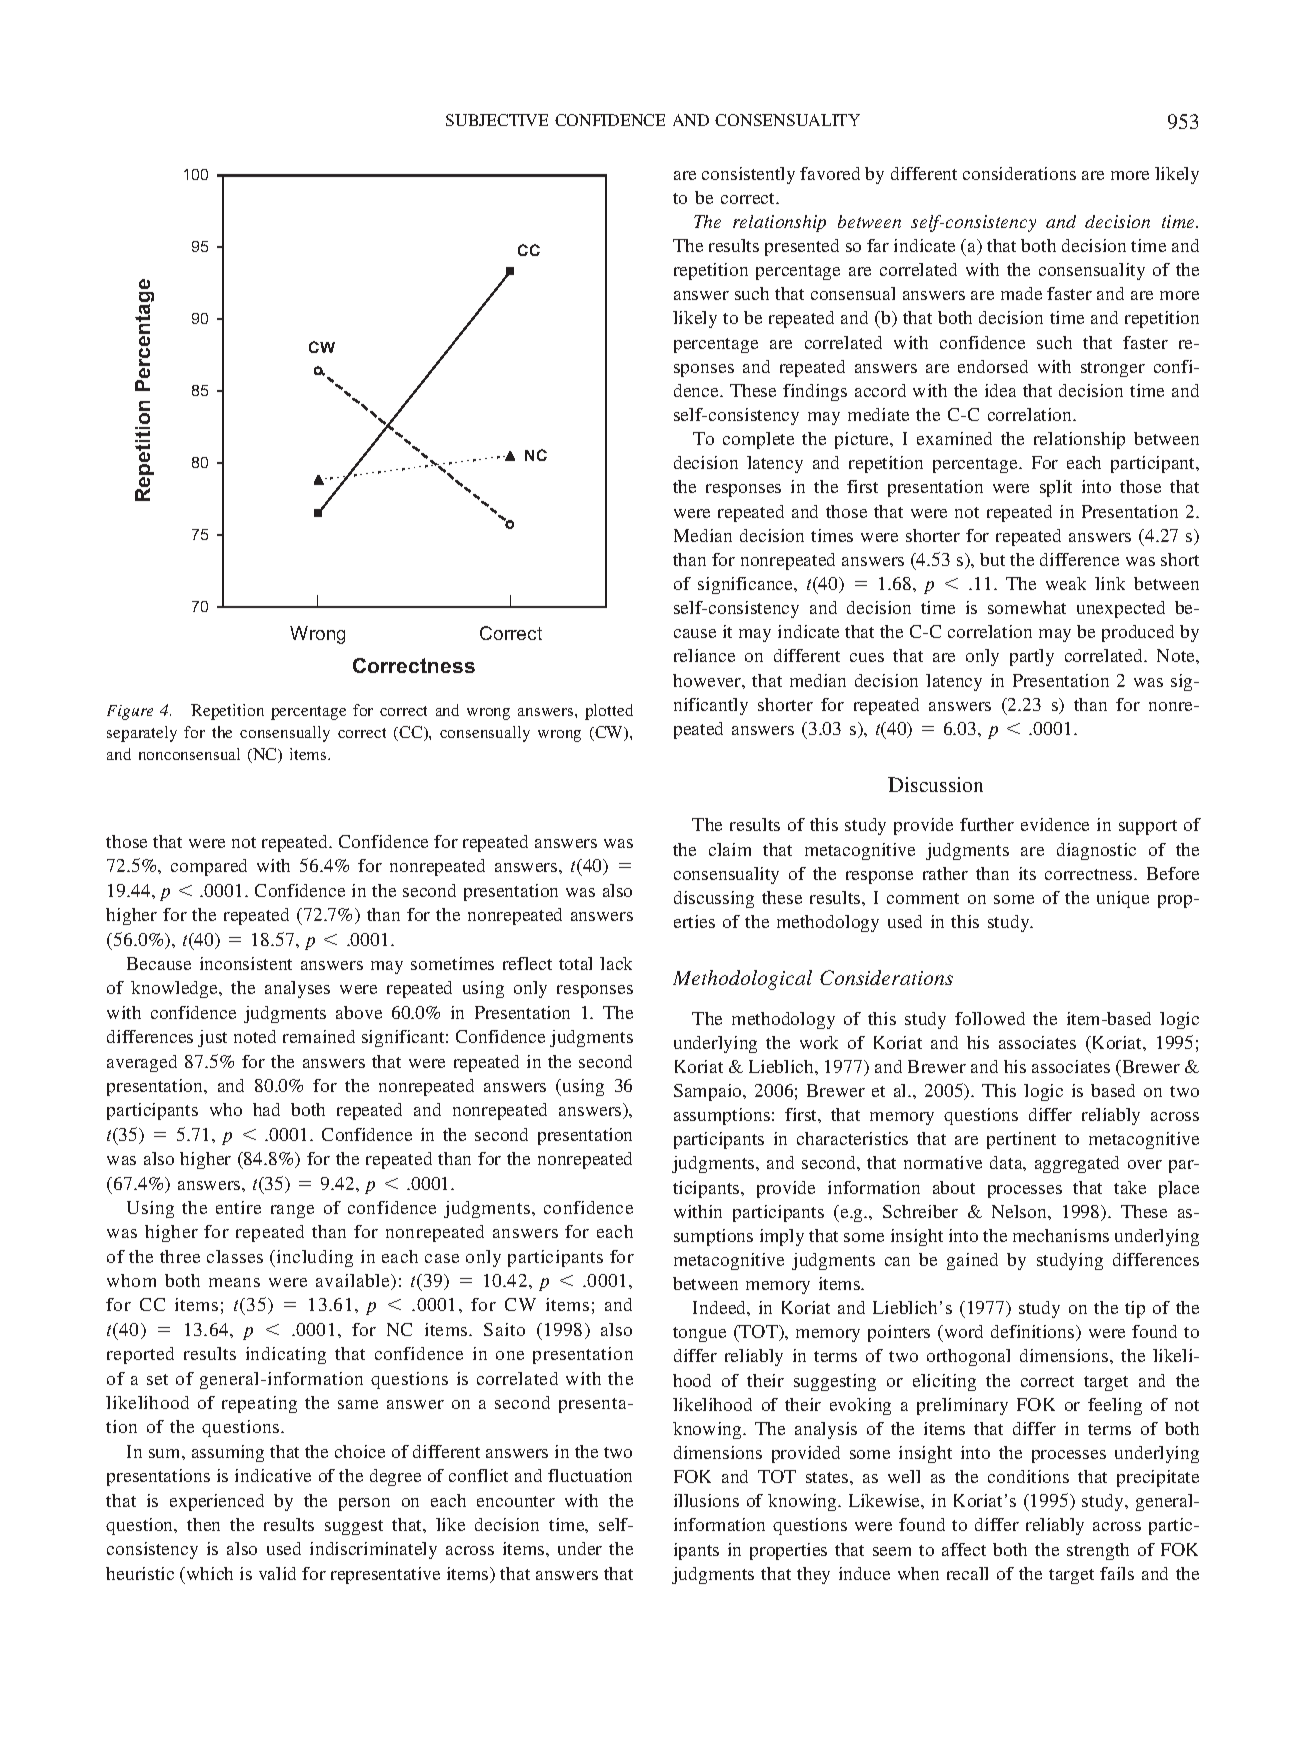 This page has width=1304, height=1738. What do you see at coordinates (609, 712) in the page?
I see `plotted` at bounding box center [609, 712].
